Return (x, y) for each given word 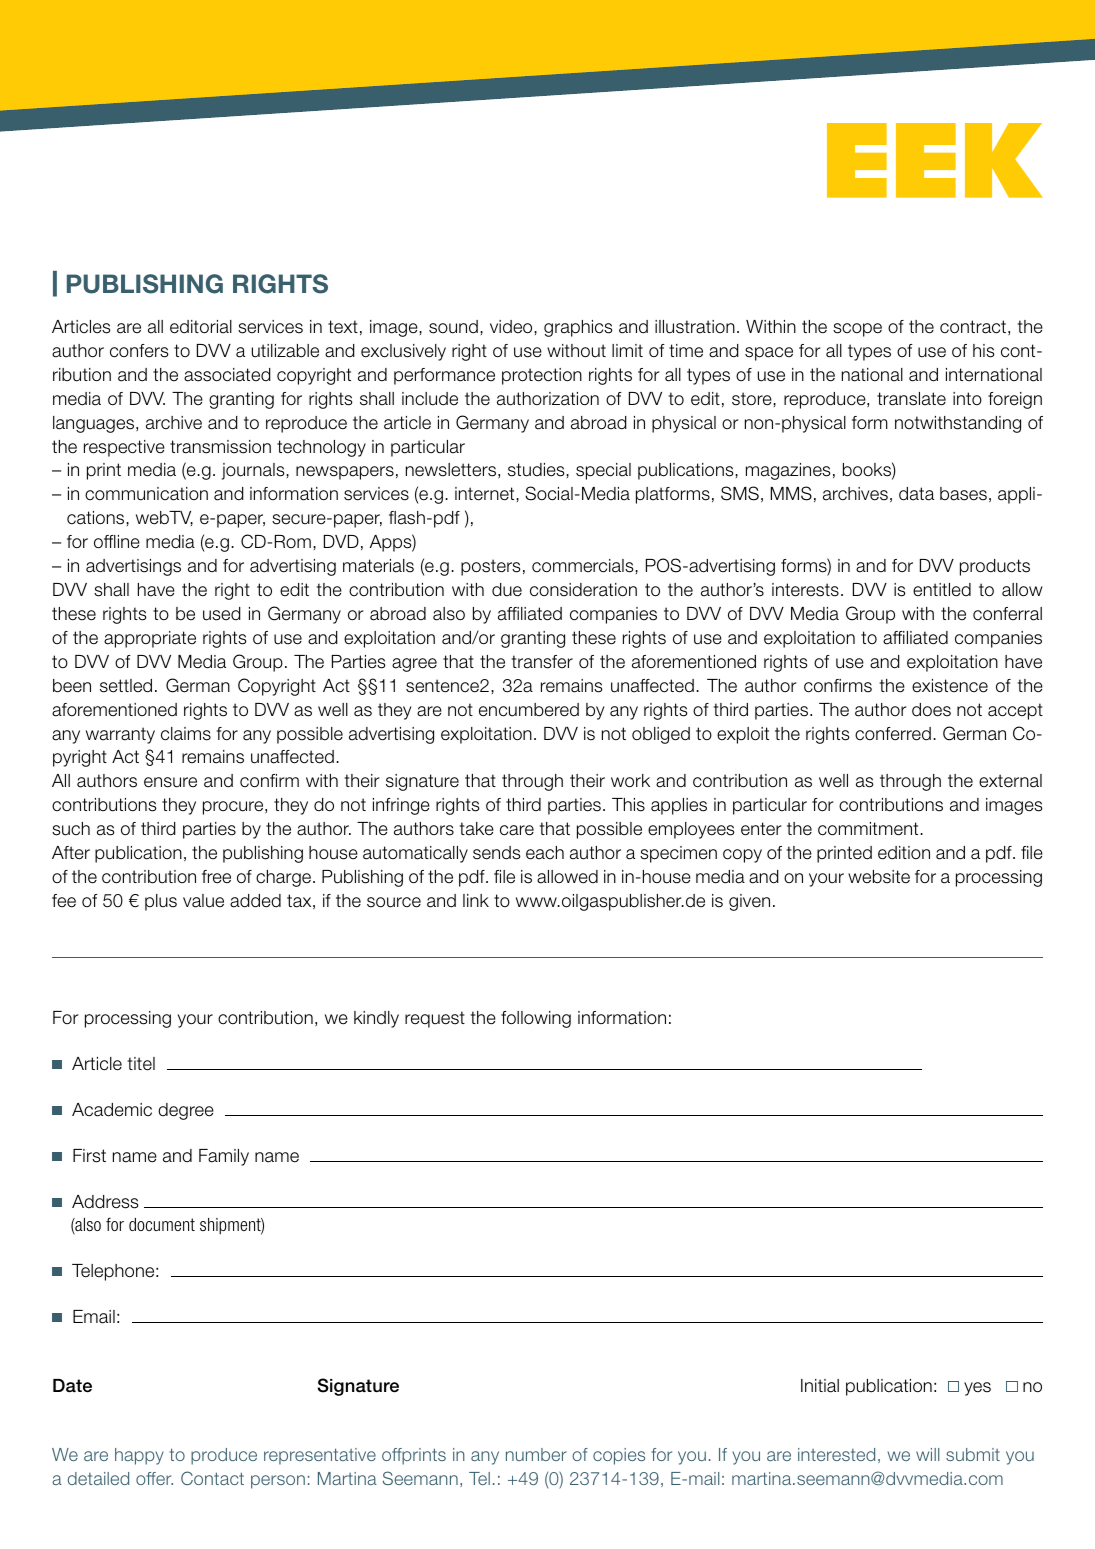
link (476, 900)
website (879, 877)
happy (139, 1456)
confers (139, 351)
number (536, 1454)
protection (542, 376)
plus (161, 902)
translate (911, 399)
